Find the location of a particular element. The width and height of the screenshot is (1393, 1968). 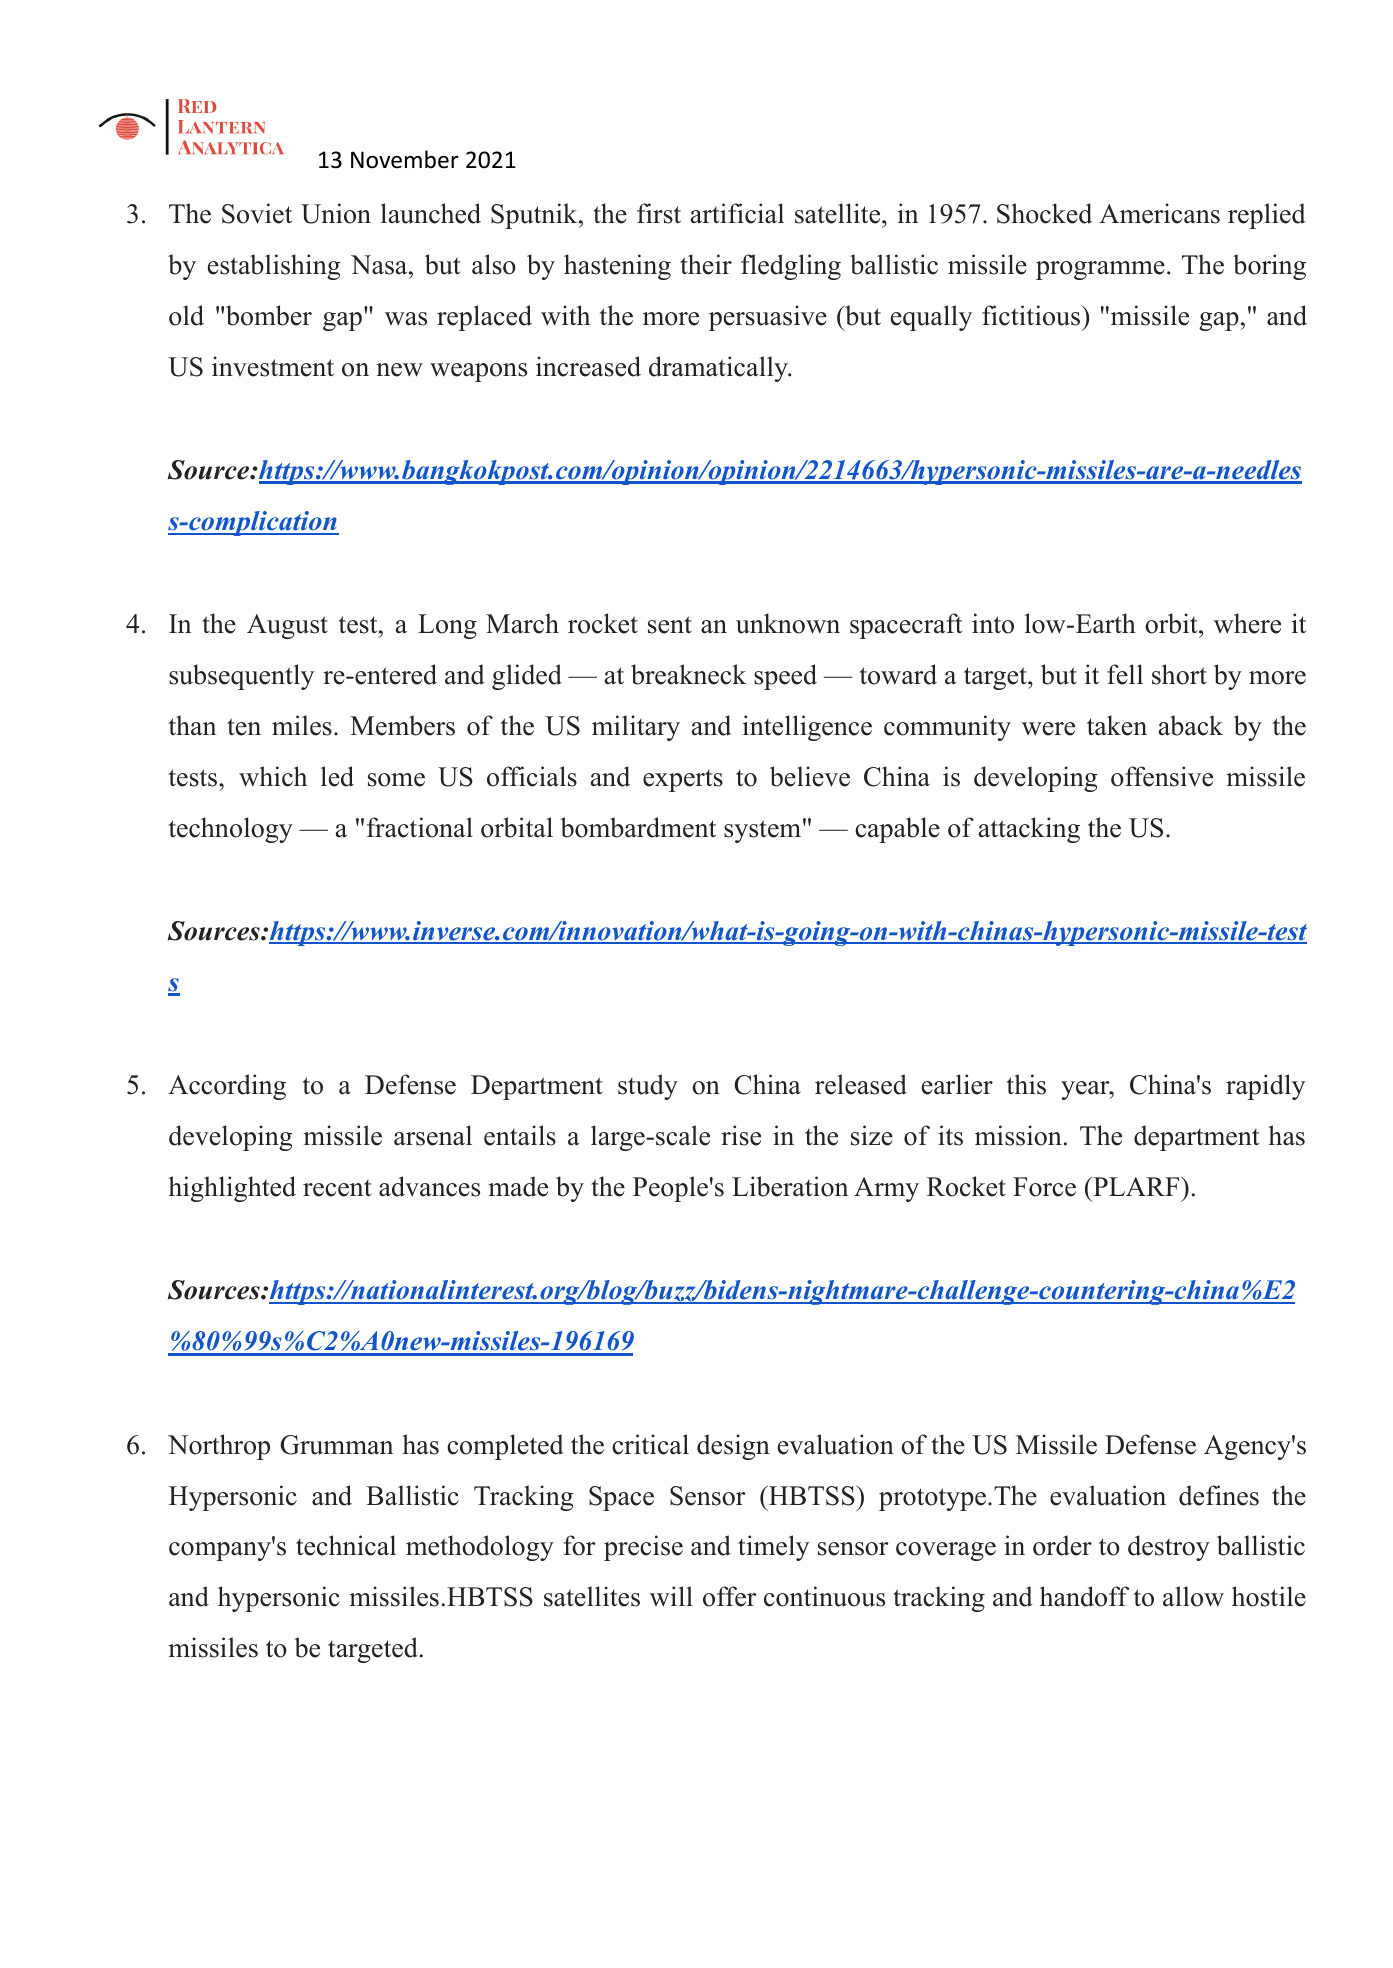

attacking is located at coordinates (1029, 830).
